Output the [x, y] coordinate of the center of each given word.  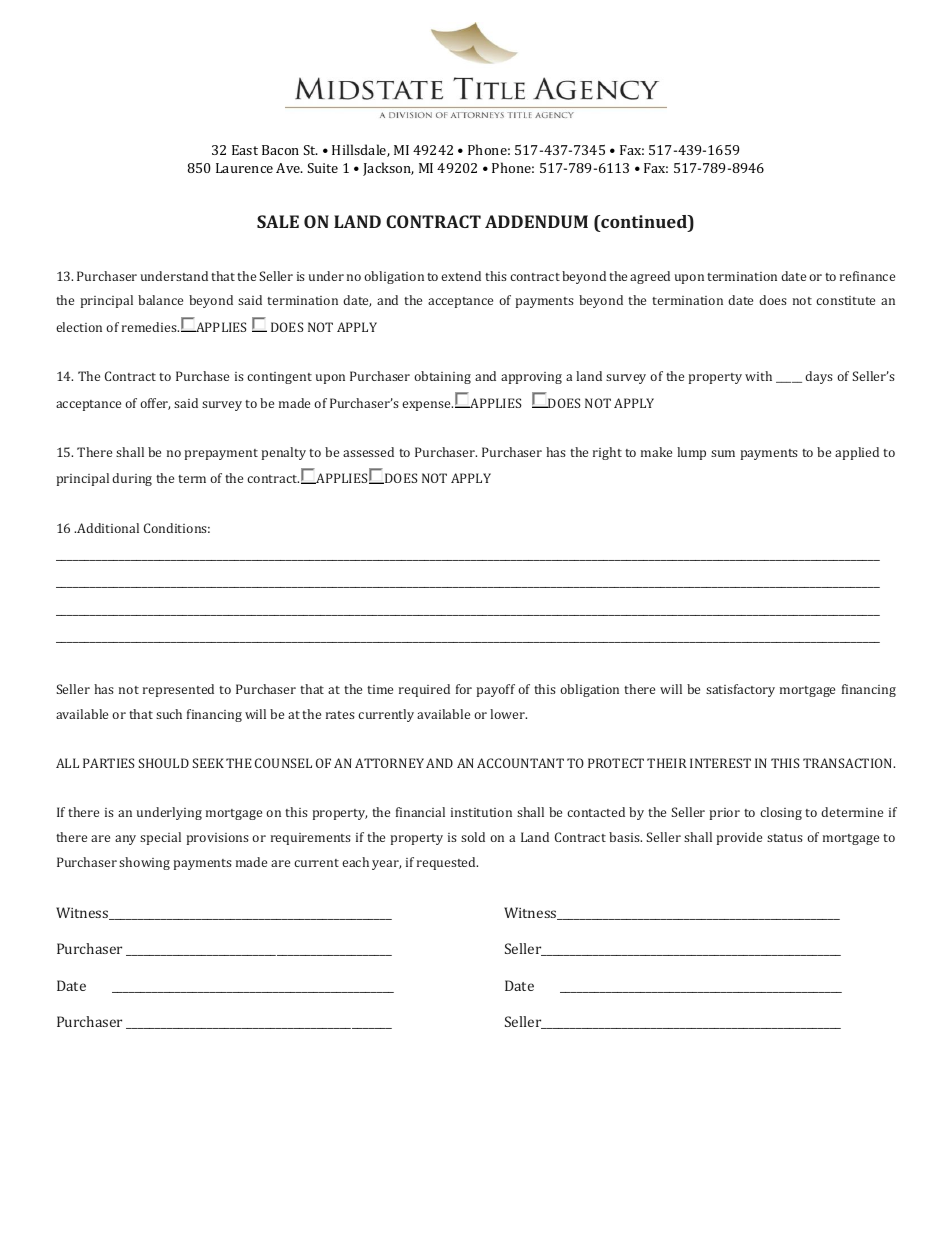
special [160, 838]
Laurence [244, 168]
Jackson [388, 169]
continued [644, 221]
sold [473, 837]
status [785, 838]
